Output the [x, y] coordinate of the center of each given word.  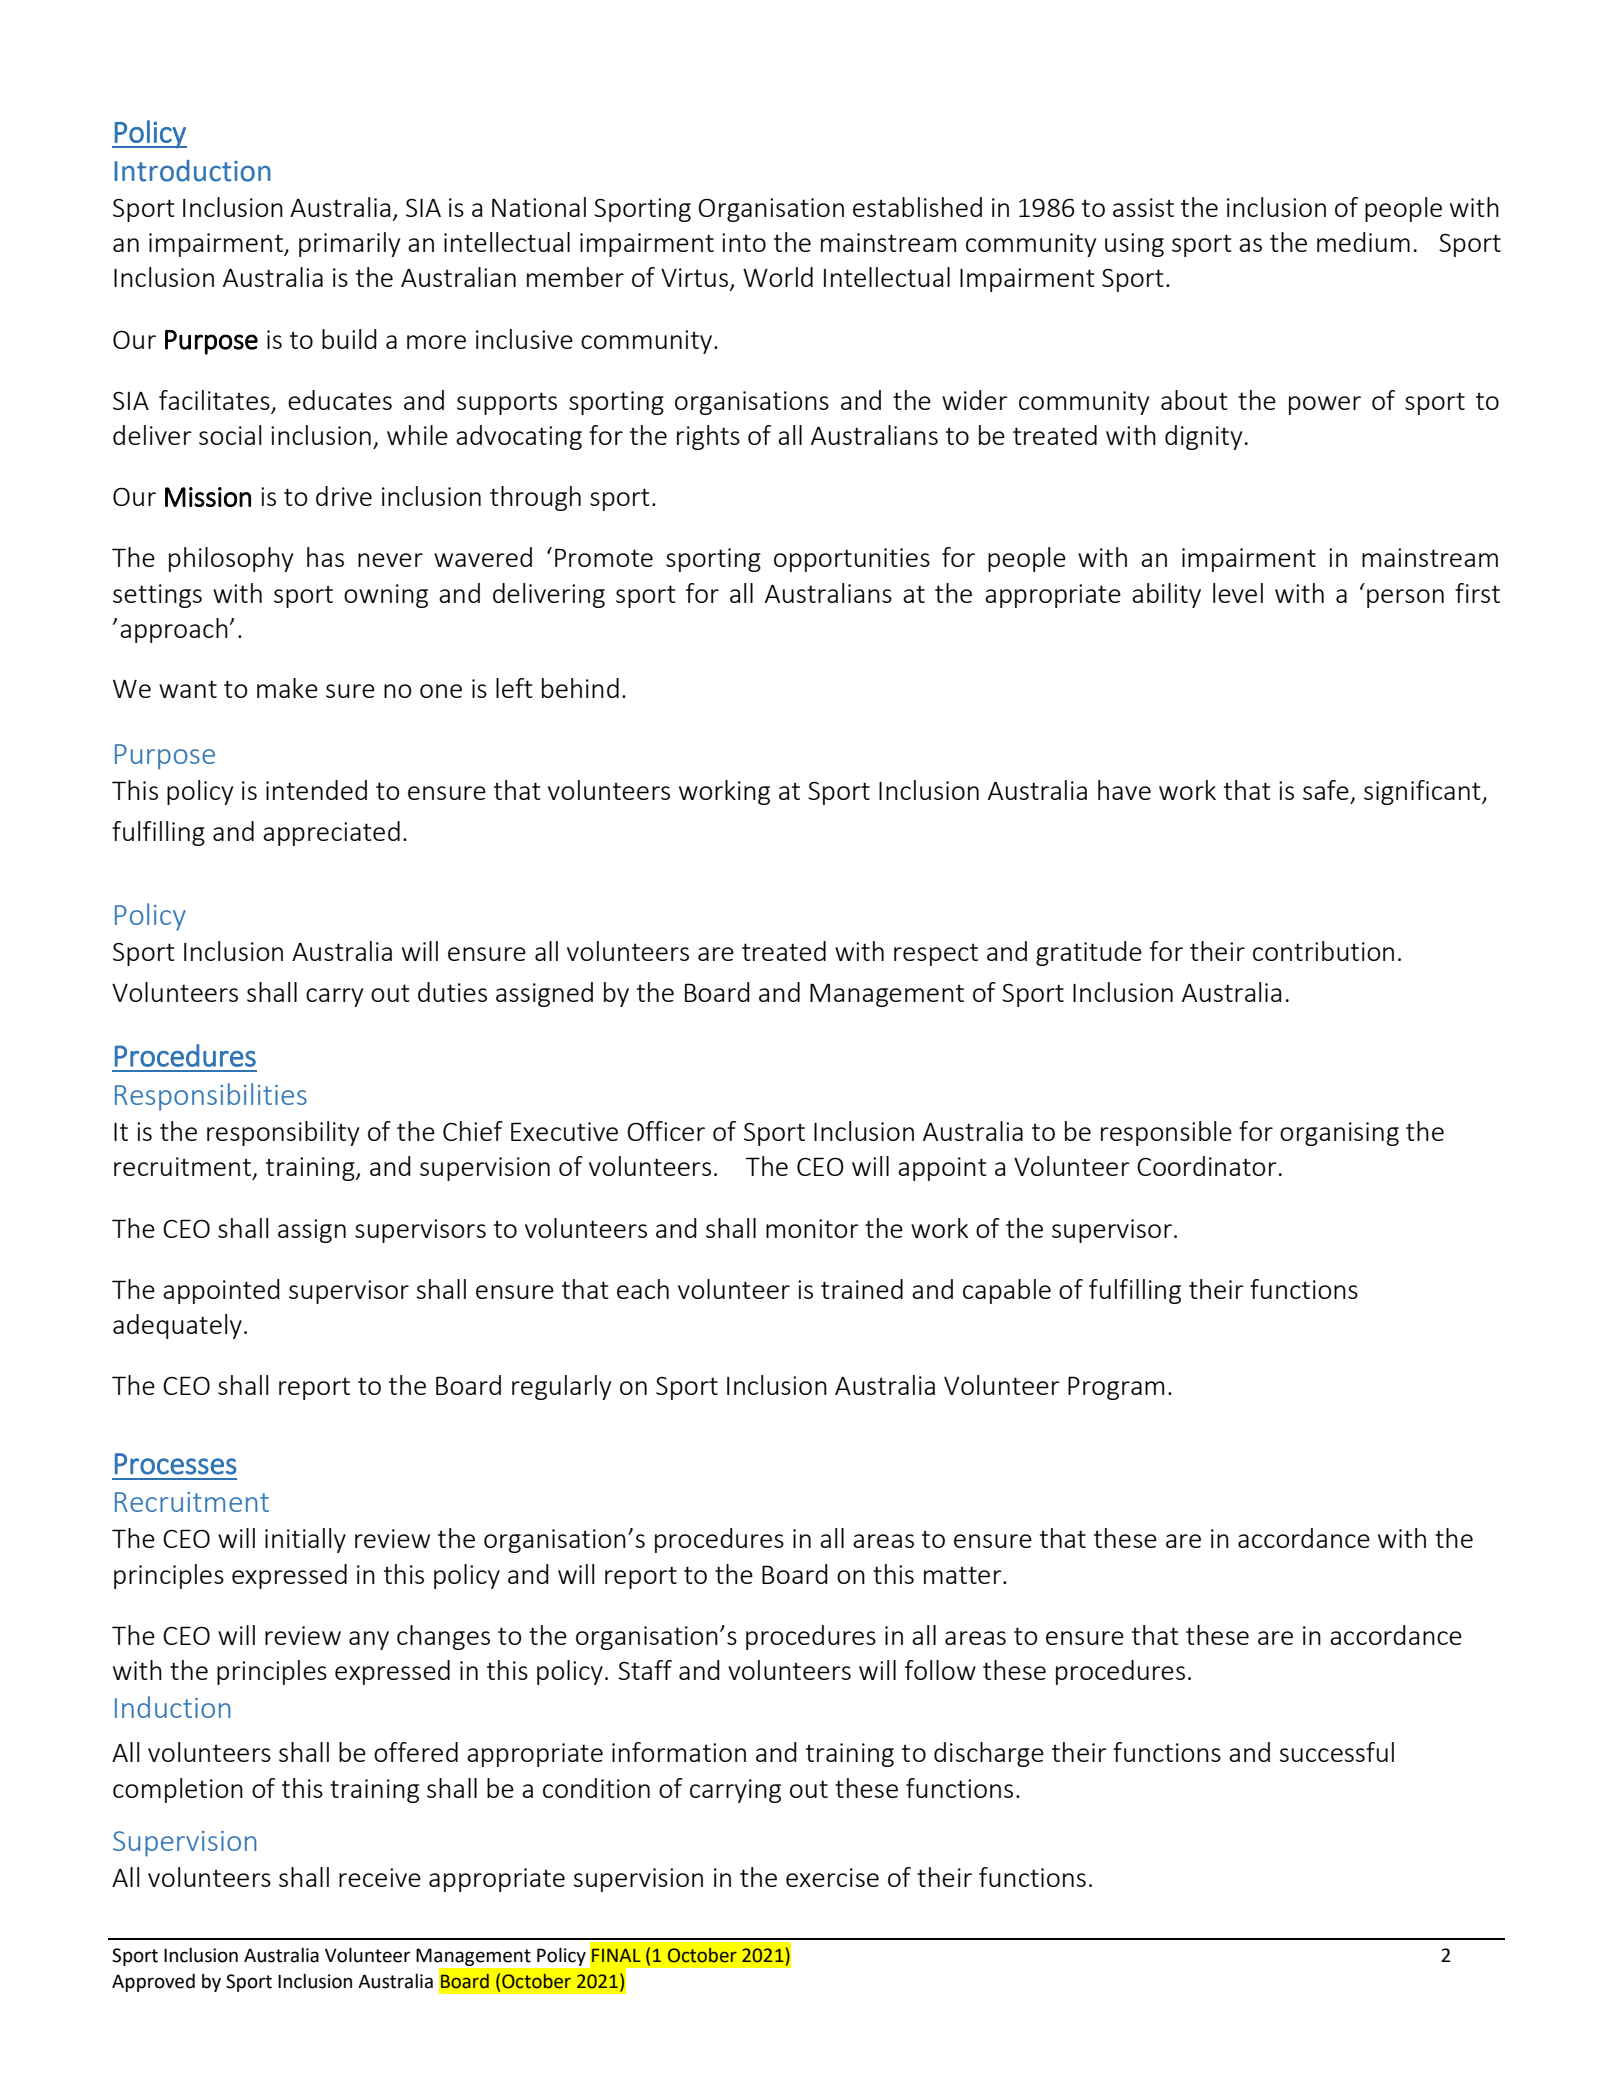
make [287, 688]
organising [1339, 1134]
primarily [349, 244]
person [1405, 598]
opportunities [852, 560]
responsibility [283, 1133]
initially [305, 1540]
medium [1363, 242]
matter [964, 1575]
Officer [666, 1131]
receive [380, 1877]
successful [1337, 1752]
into [744, 242]
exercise [832, 1877]
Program [1116, 1388]
